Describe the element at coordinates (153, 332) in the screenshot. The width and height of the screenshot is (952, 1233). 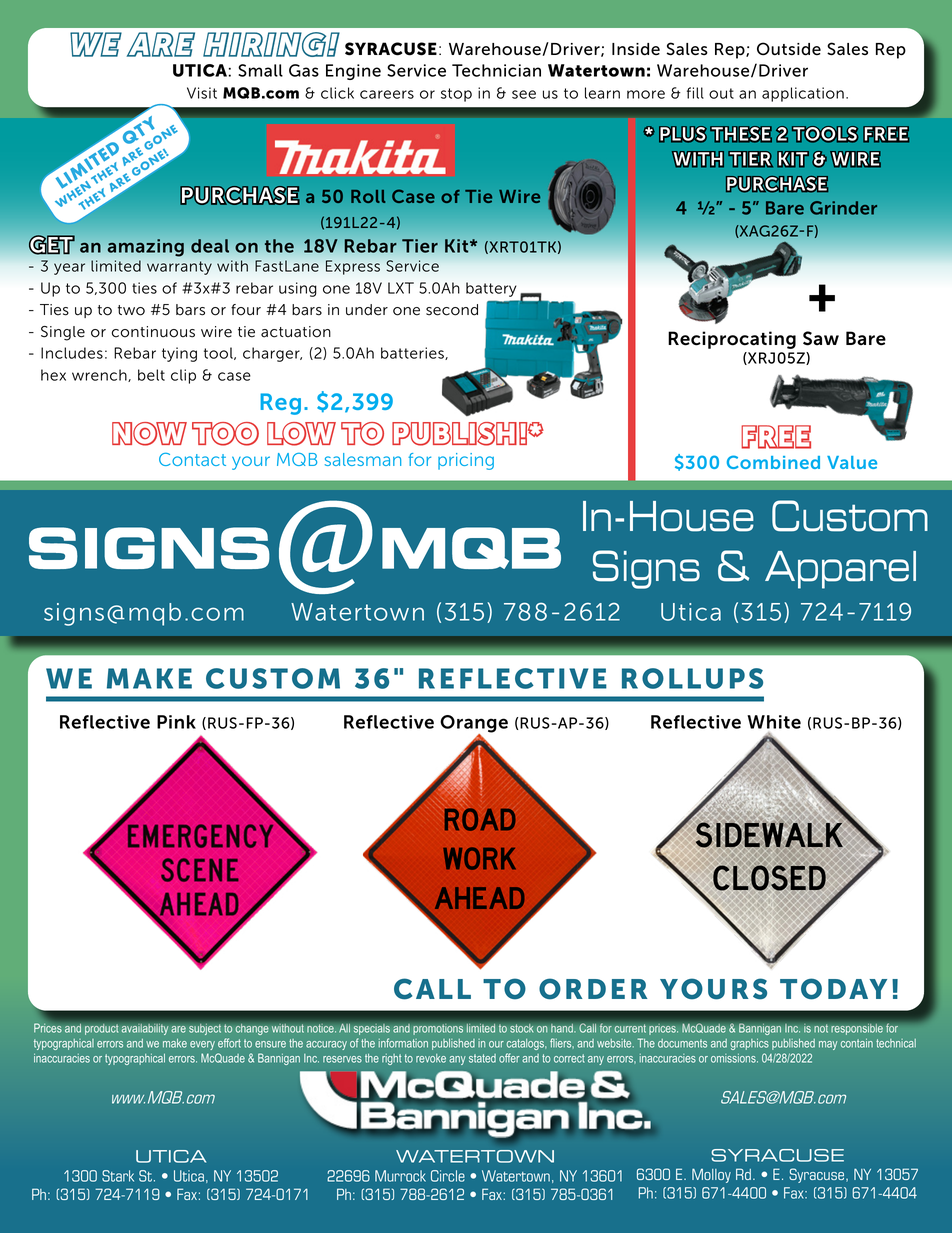
I see `continuous` at that location.
